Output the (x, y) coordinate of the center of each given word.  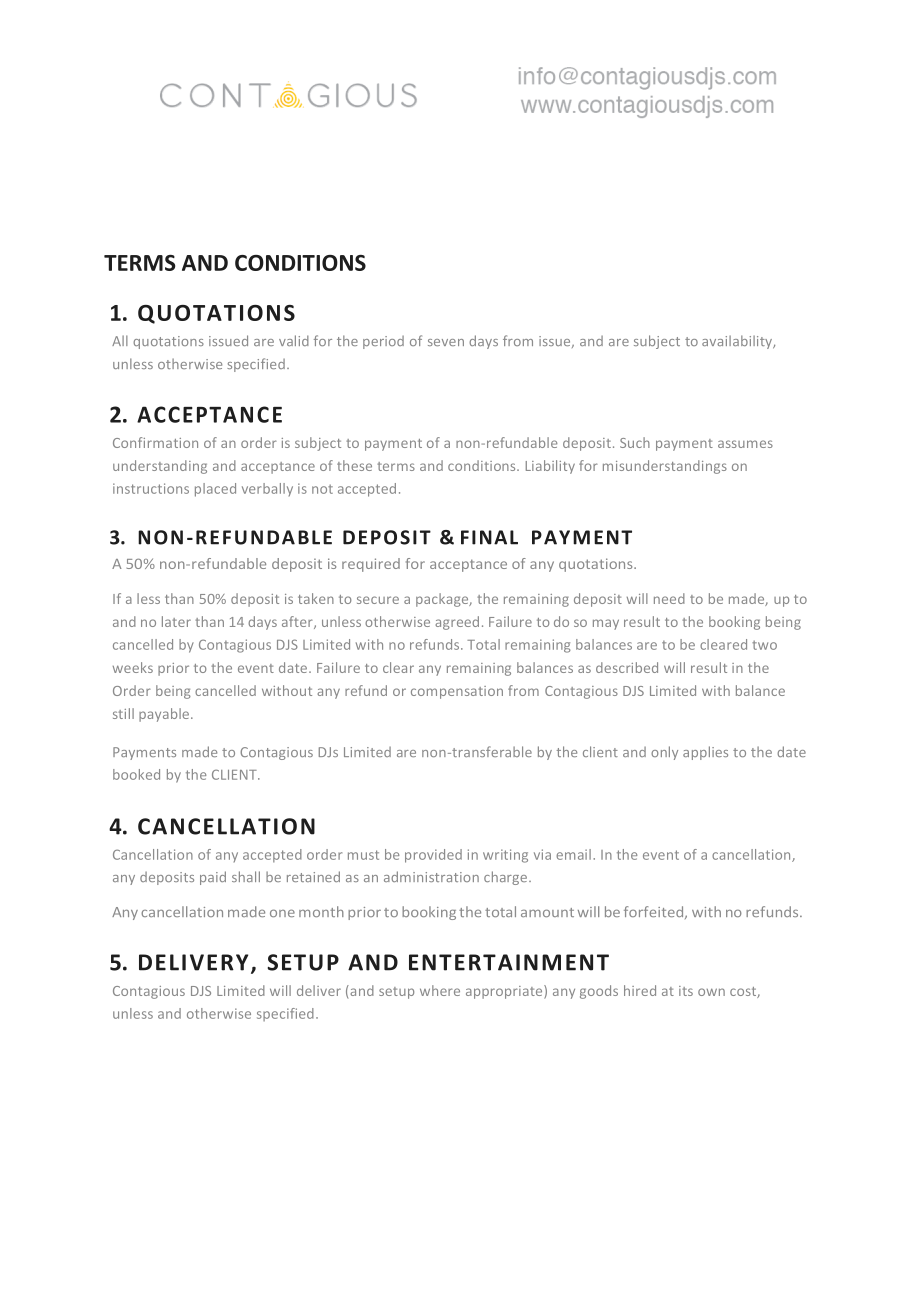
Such (635, 442)
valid (294, 340)
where (440, 990)
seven (446, 342)
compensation (457, 692)
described (627, 667)
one (282, 913)
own (711, 992)
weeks (133, 667)
